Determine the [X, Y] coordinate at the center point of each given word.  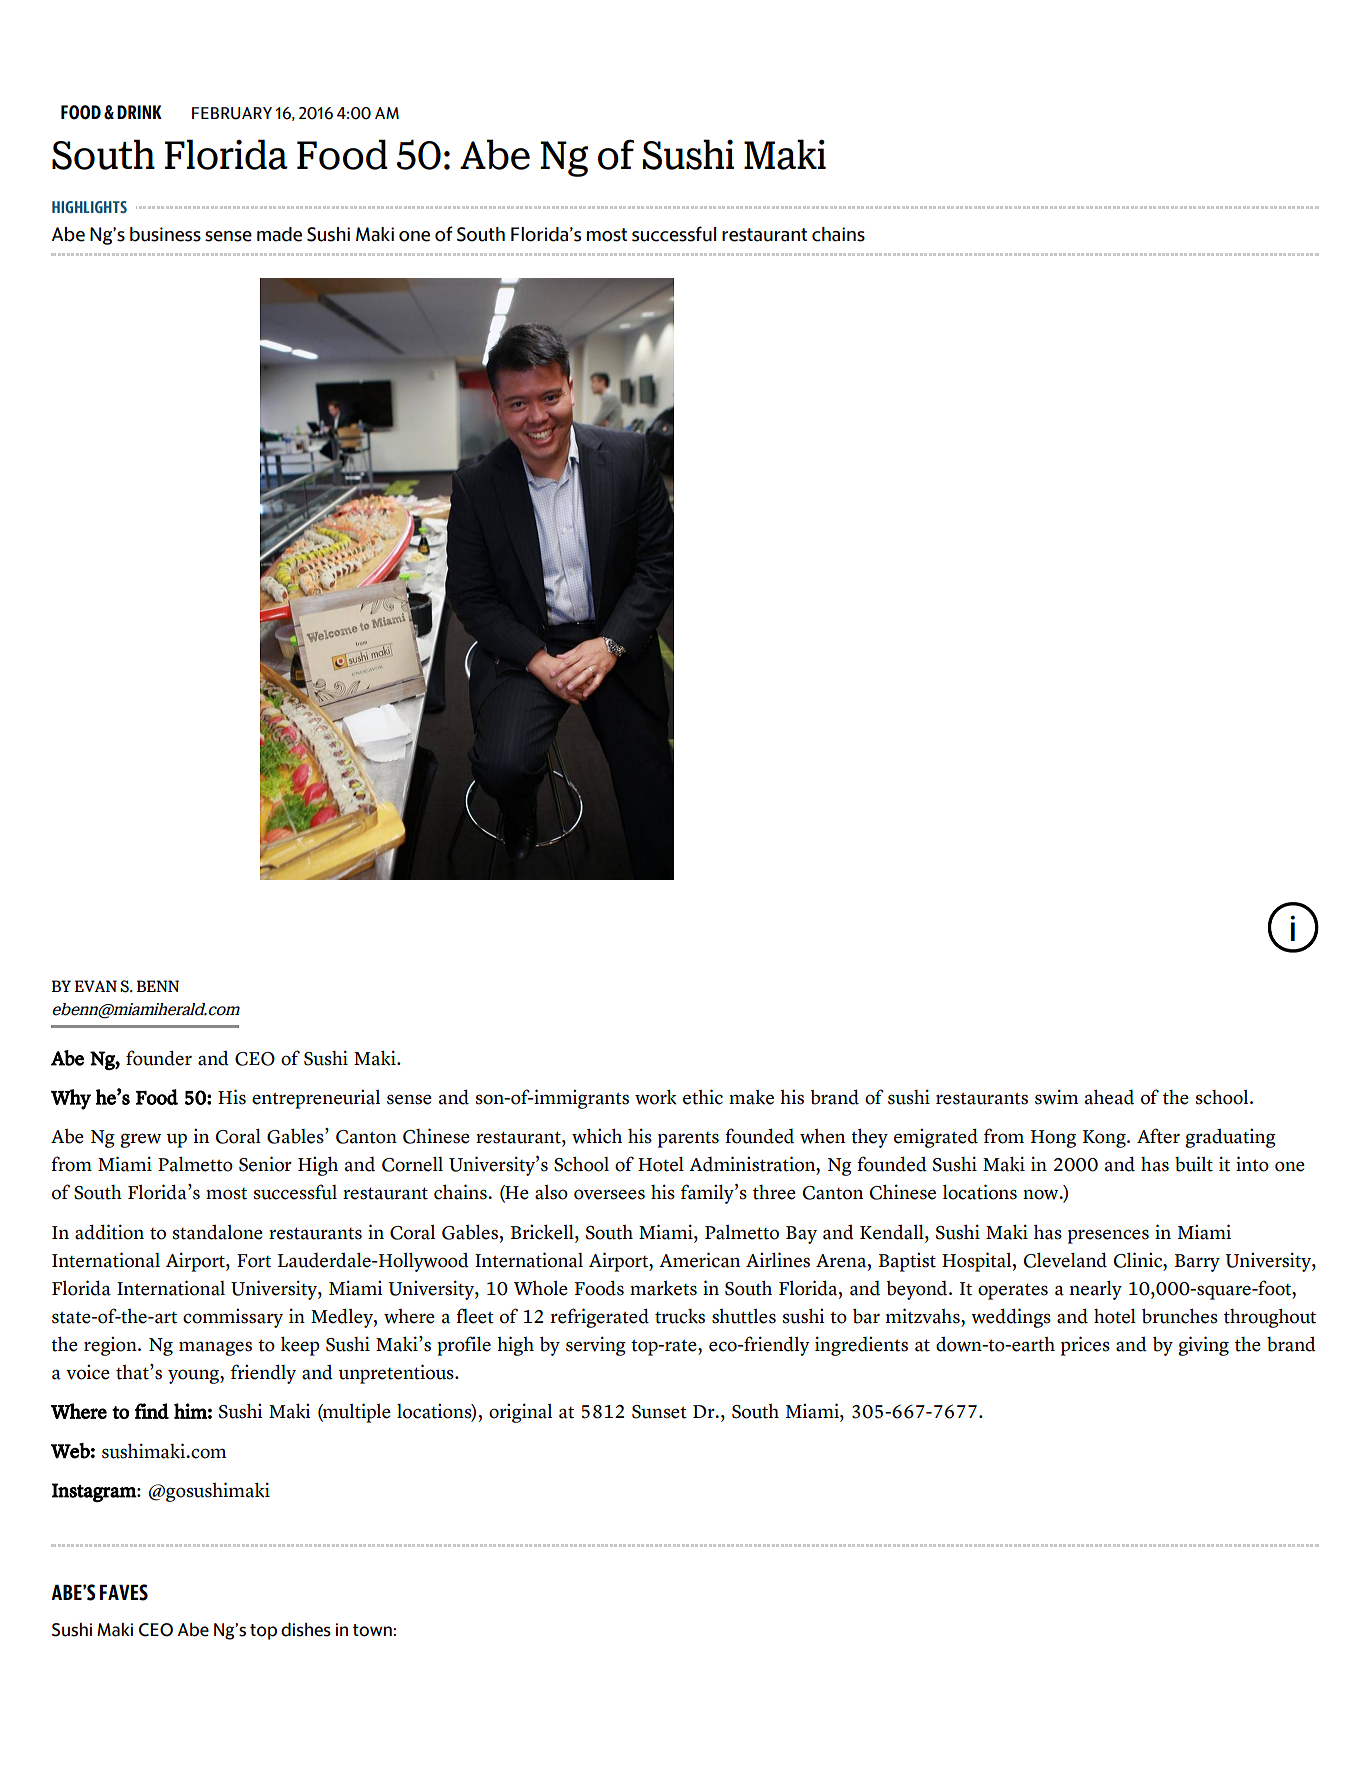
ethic [703, 1097]
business [165, 234]
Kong [1105, 1139]
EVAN [96, 986]
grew [140, 1140]
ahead [1109, 1097]
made [279, 234]
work [656, 1097]
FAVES [124, 1592]
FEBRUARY [232, 113]
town [373, 1630]
